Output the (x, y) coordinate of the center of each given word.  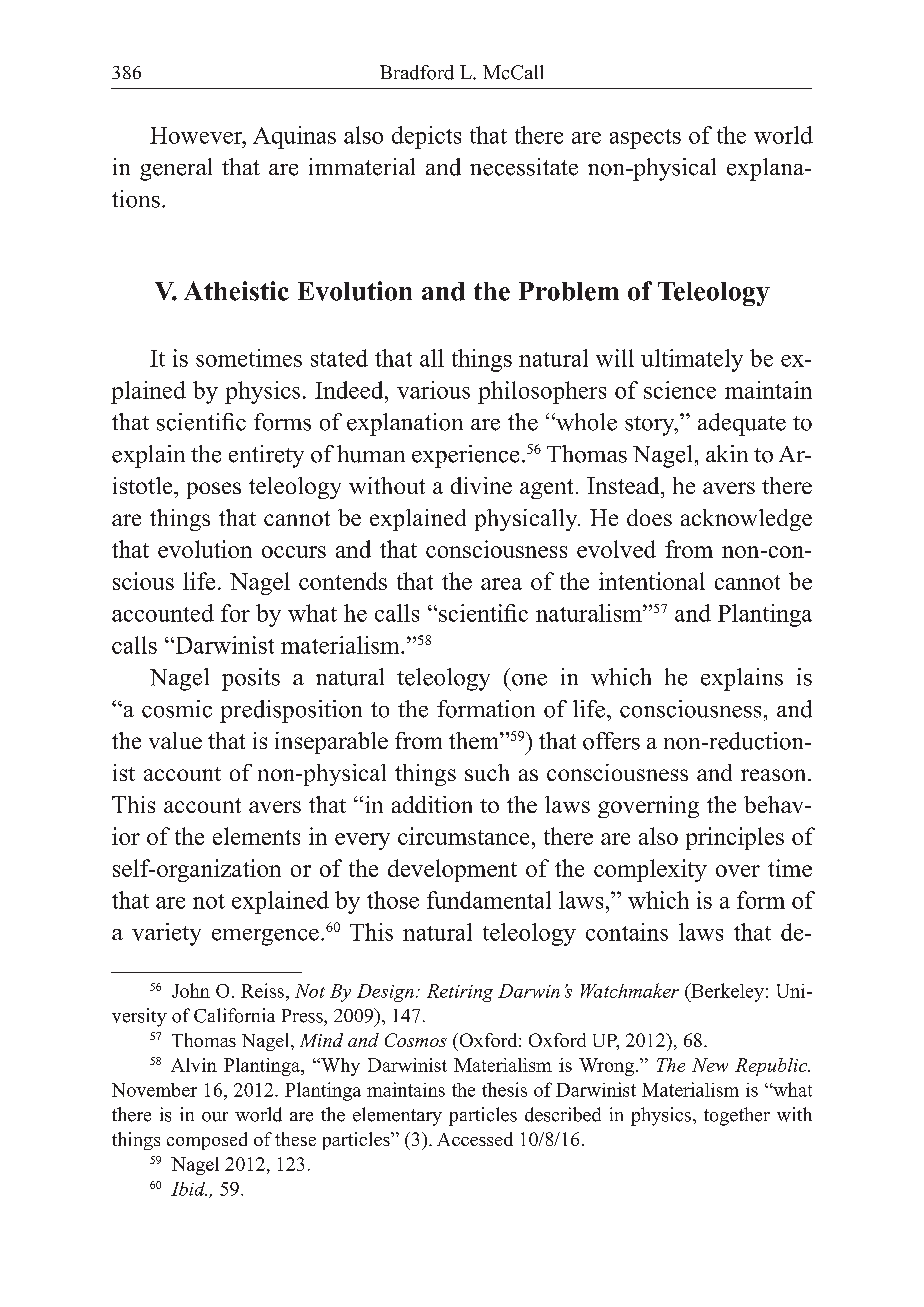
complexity (650, 870)
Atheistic (236, 291)
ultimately (692, 360)
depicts (426, 137)
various (433, 390)
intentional (652, 581)
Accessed (475, 1139)
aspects (645, 139)
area (501, 584)
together (737, 1116)
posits (251, 679)
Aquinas (294, 137)
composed (207, 1141)
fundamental (489, 900)
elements (256, 836)
